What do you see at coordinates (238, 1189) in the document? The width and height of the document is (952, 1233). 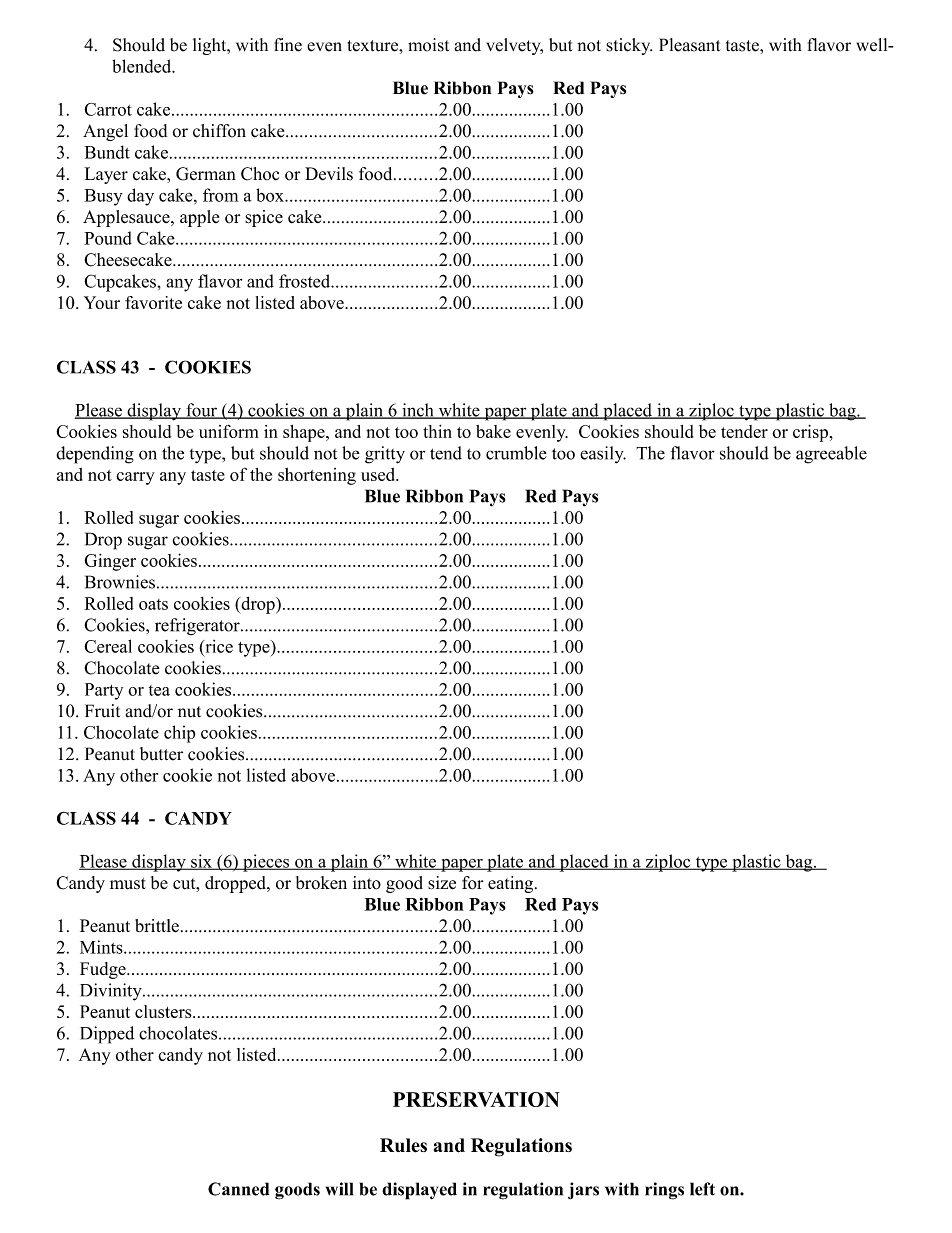 I see `Canned` at bounding box center [238, 1189].
